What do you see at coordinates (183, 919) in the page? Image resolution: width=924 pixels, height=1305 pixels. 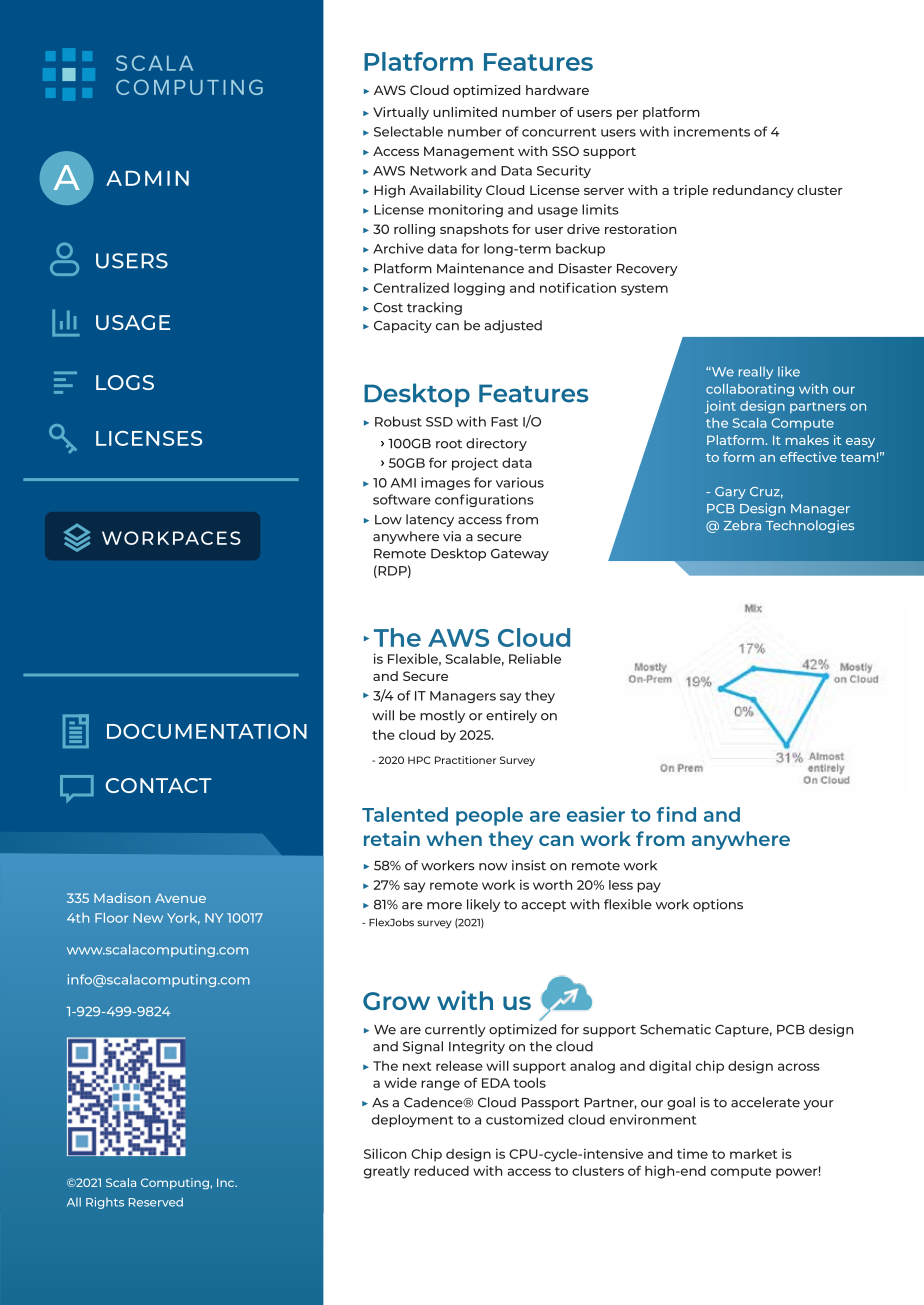 I see `York` at bounding box center [183, 919].
